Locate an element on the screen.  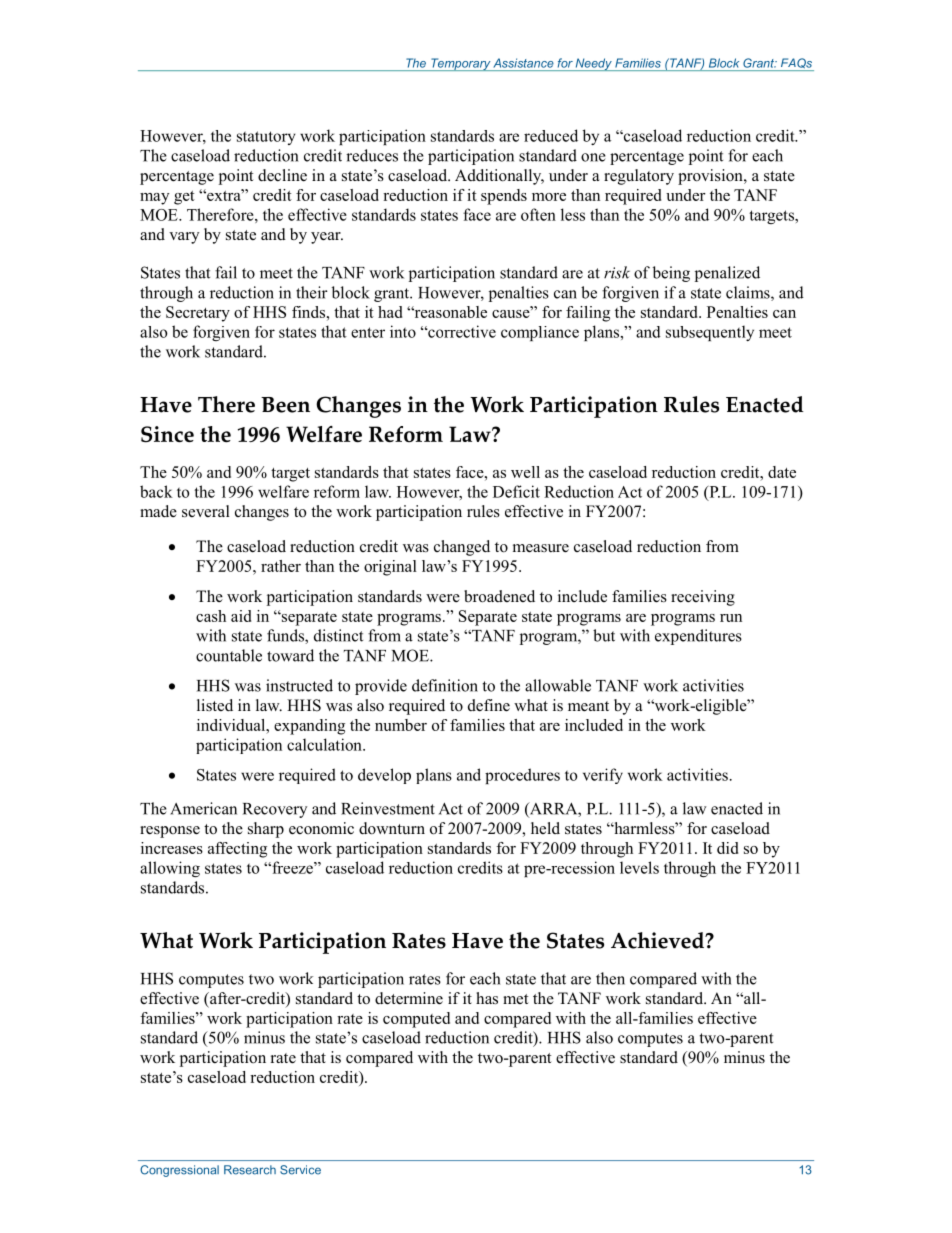
aid is located at coordinates (241, 616).
